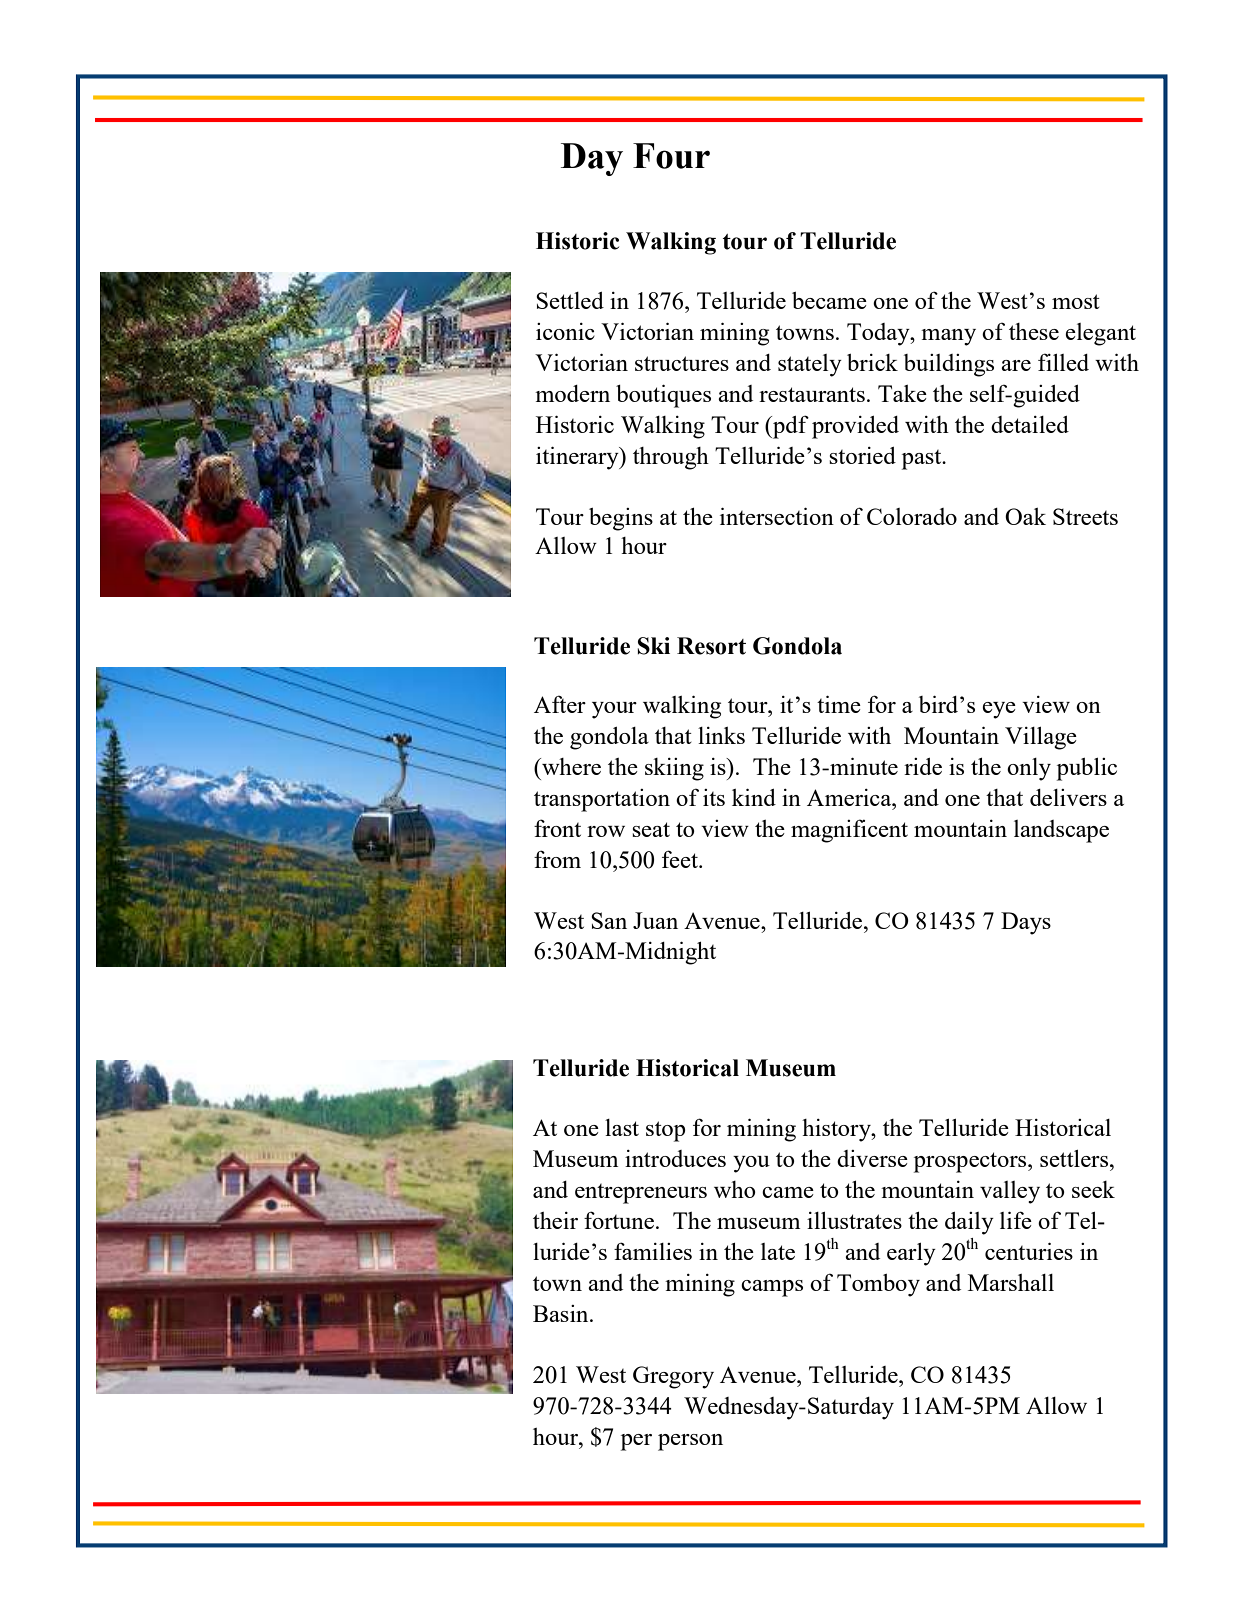 The image size is (1251, 1619). Describe the element at coordinates (1026, 923) in the page. I see `Days` at that location.
